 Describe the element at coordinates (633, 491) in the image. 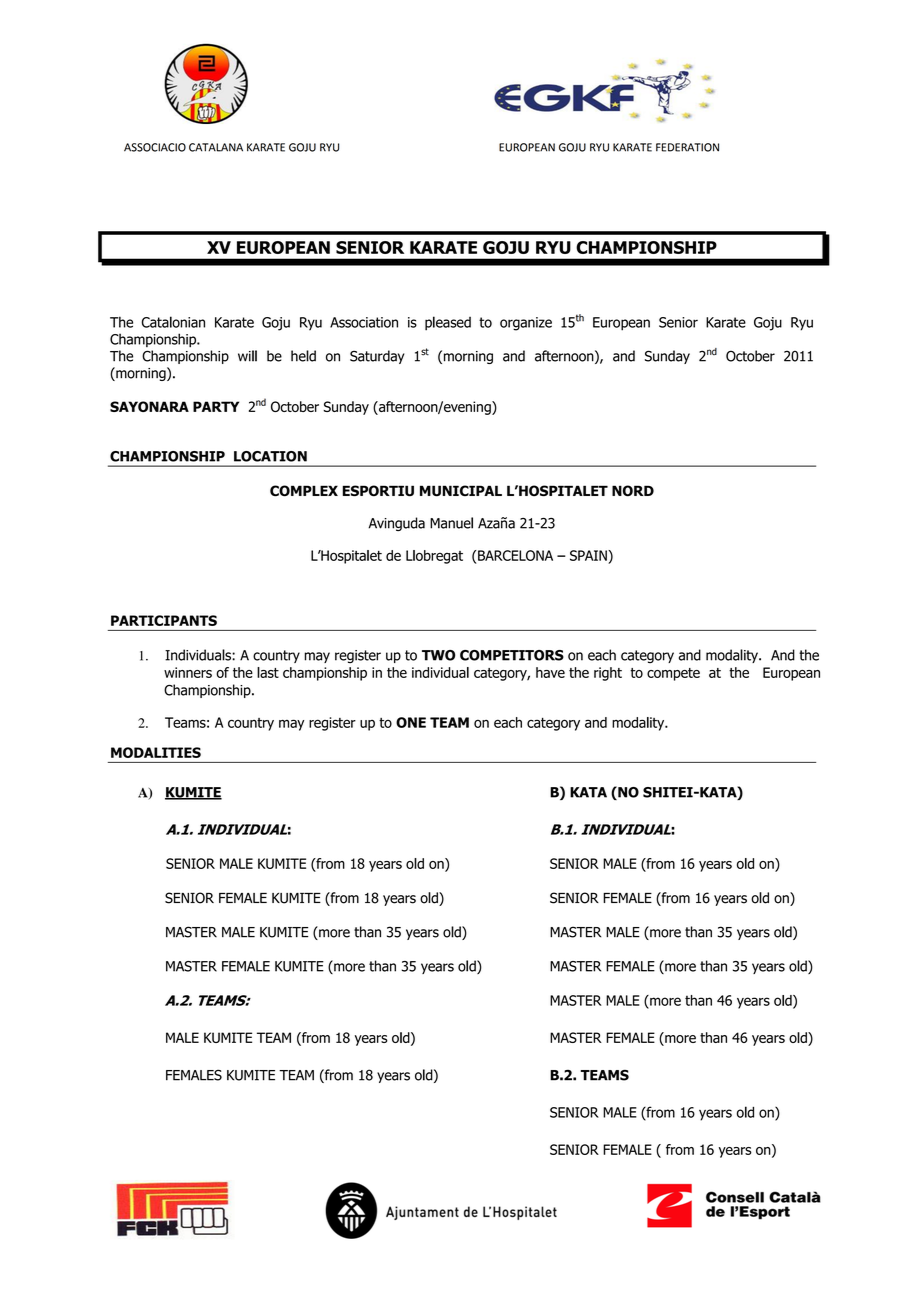

I see `NORD` at that location.
